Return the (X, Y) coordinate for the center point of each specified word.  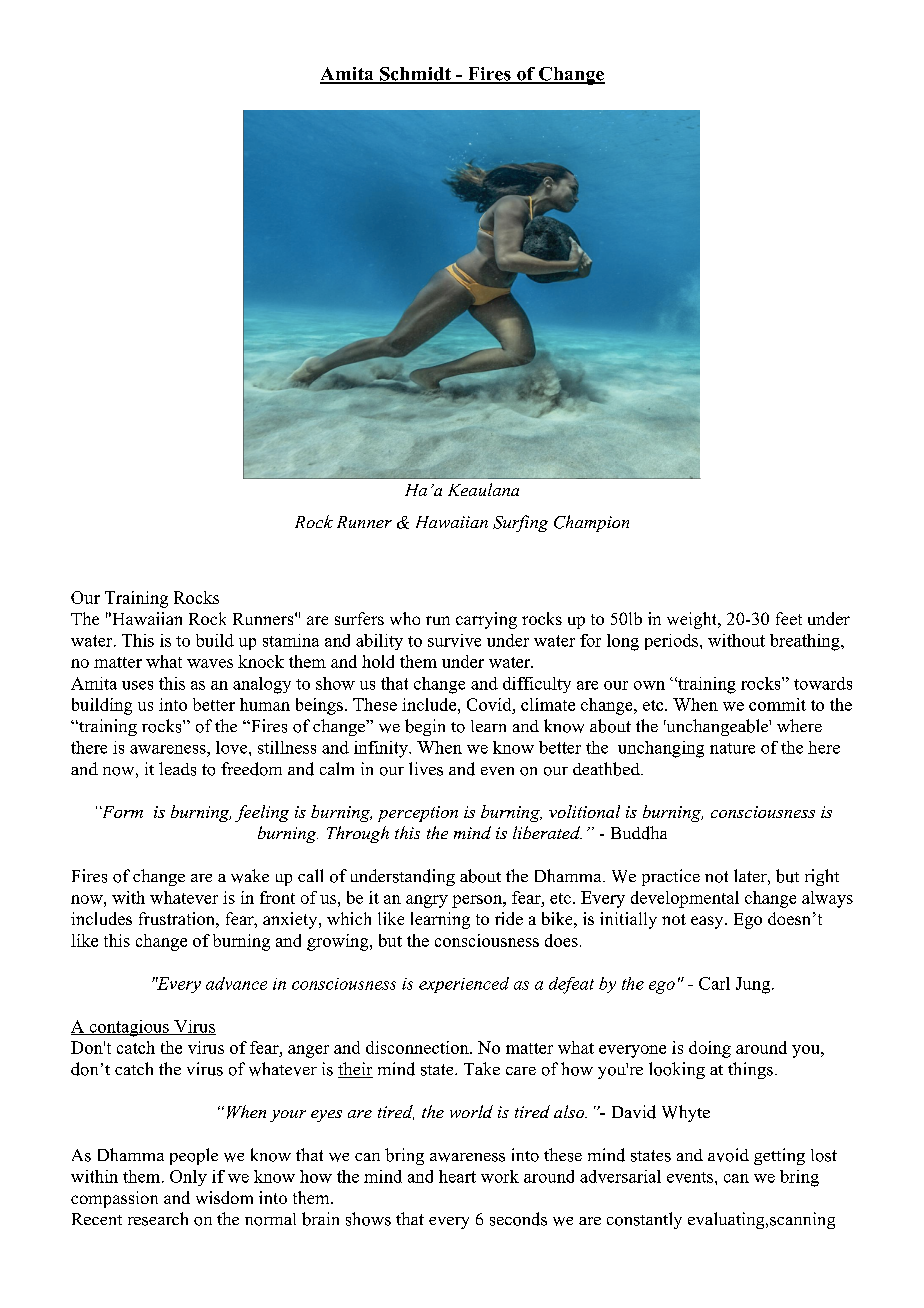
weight (693, 620)
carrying (486, 620)
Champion (591, 523)
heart (457, 1176)
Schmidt (415, 75)
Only (188, 1178)
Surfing (520, 523)
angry (427, 901)
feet (789, 618)
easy (708, 922)
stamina (291, 640)
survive (454, 640)
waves (210, 663)
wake (250, 876)
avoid (728, 1155)
